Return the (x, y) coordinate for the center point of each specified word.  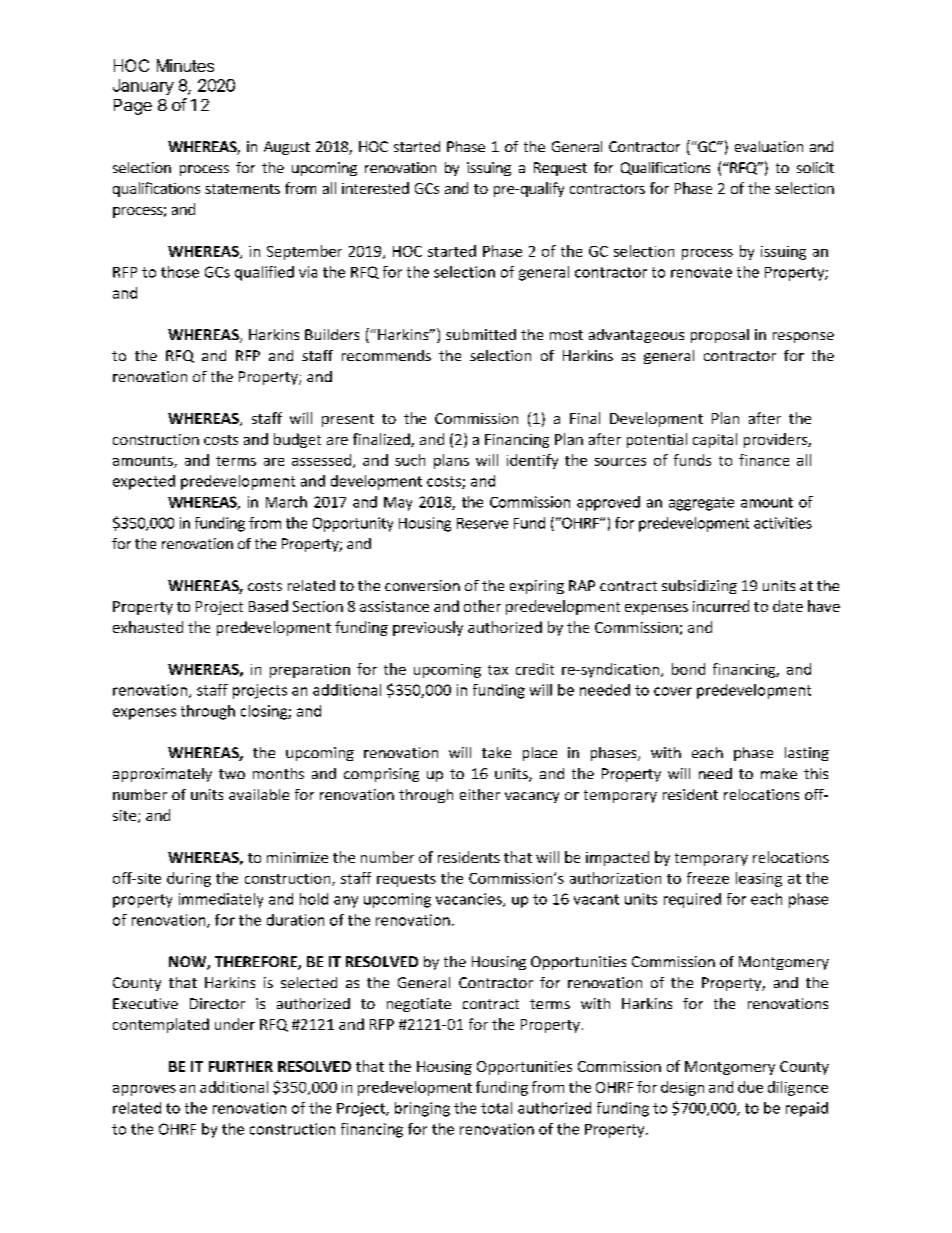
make (779, 773)
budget (297, 440)
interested (375, 188)
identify (532, 461)
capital (715, 440)
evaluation (769, 146)
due (750, 1087)
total (496, 1108)
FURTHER (241, 1066)
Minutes (185, 65)
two (232, 774)
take (496, 752)
